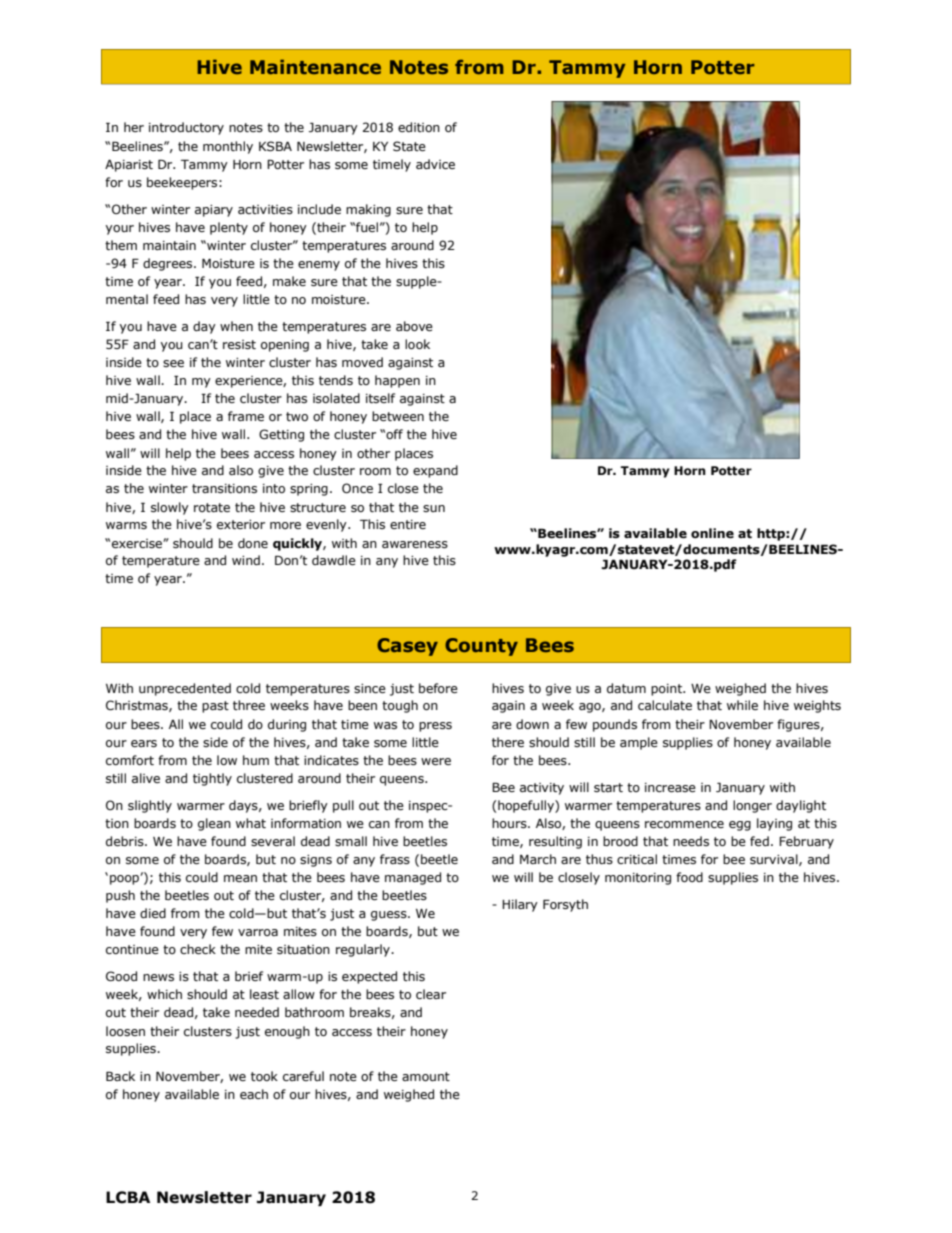  What do you see at coordinates (415, 544) in the screenshot?
I see `awareness` at bounding box center [415, 544].
